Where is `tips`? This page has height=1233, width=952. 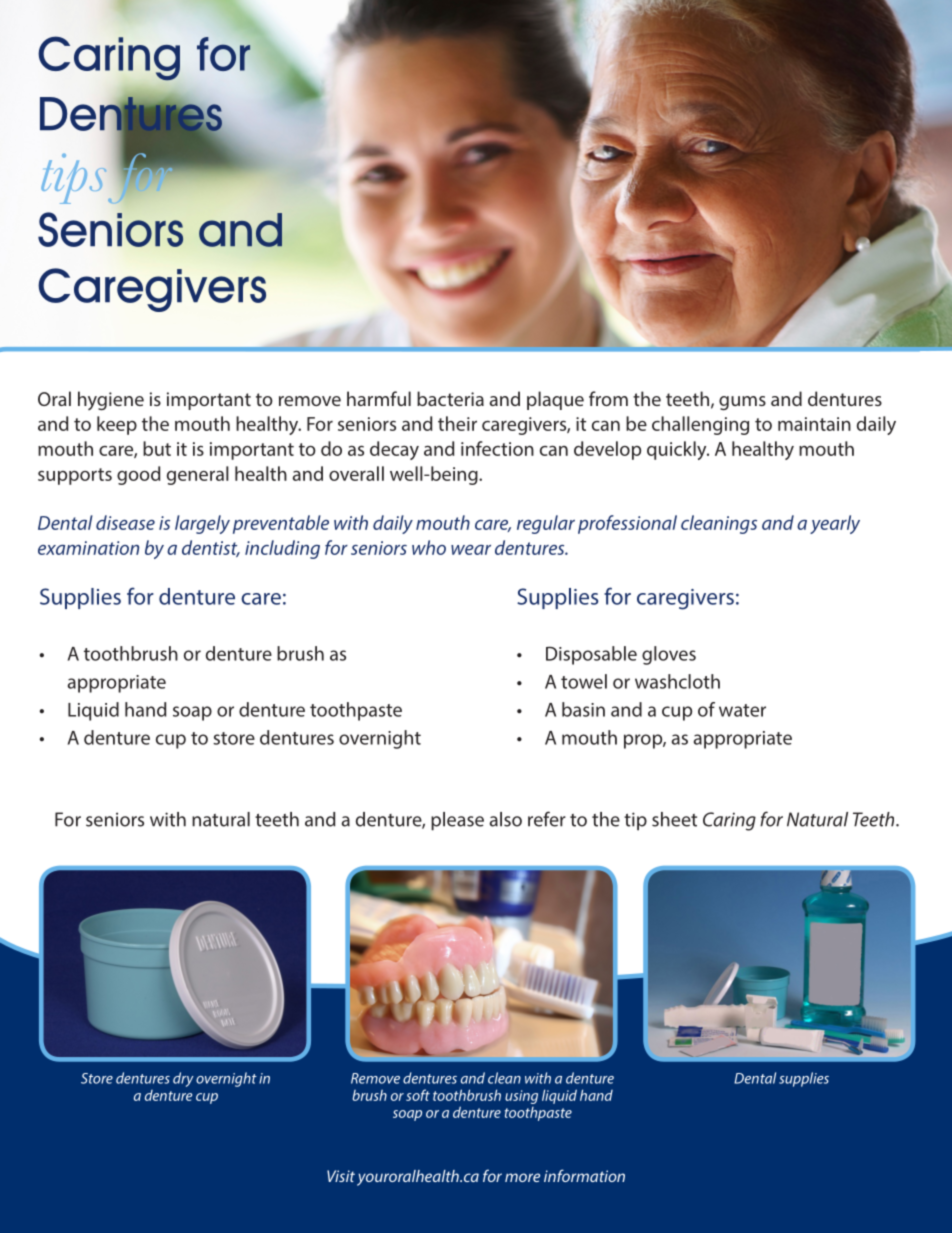 tips is located at coordinates (74, 178).
